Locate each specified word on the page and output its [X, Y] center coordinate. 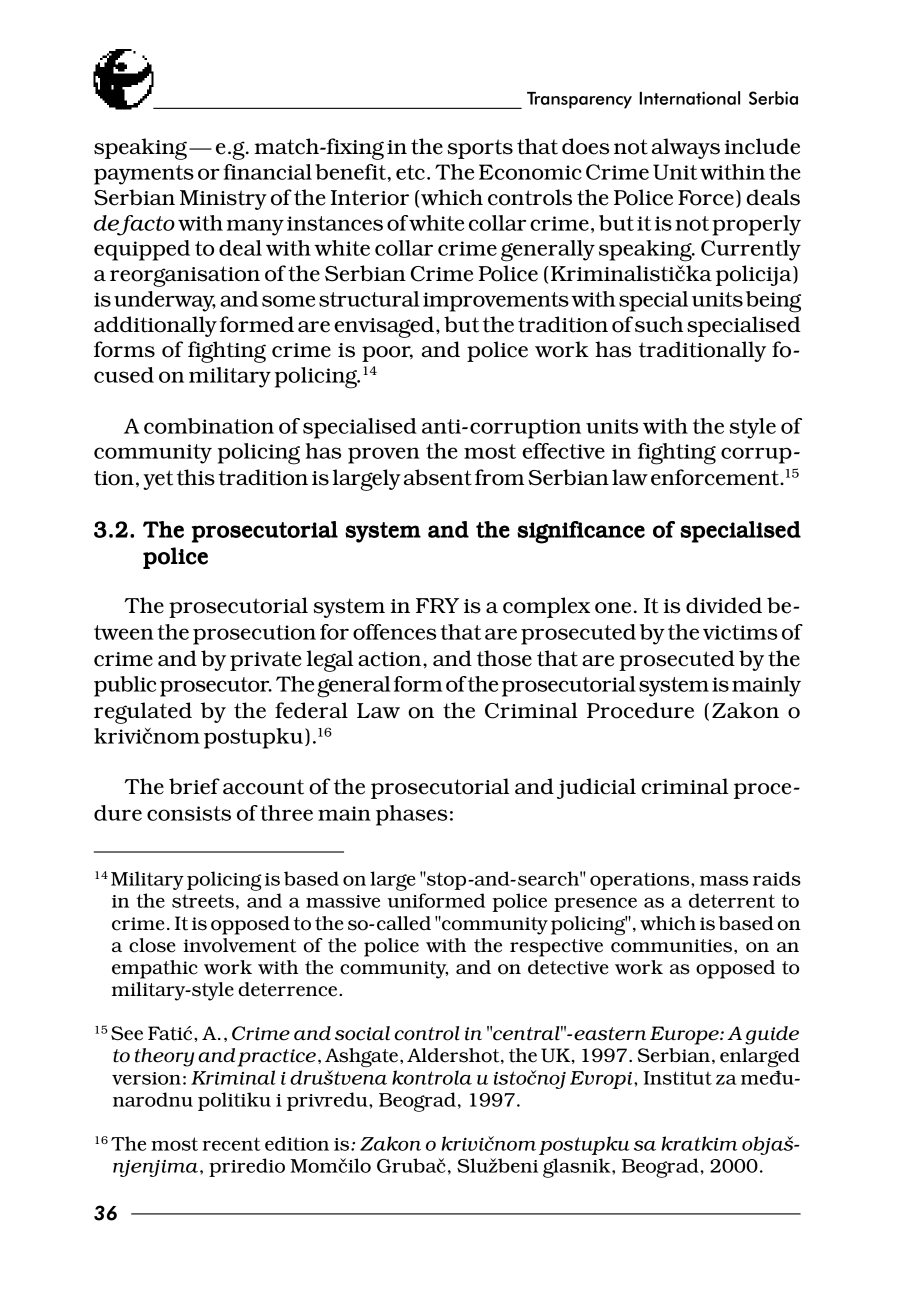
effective [563, 451]
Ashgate [363, 1057]
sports [480, 149]
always [686, 148]
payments [144, 175]
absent [438, 477]
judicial [596, 788]
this [196, 477]
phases [411, 815]
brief [194, 786]
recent [231, 1144]
